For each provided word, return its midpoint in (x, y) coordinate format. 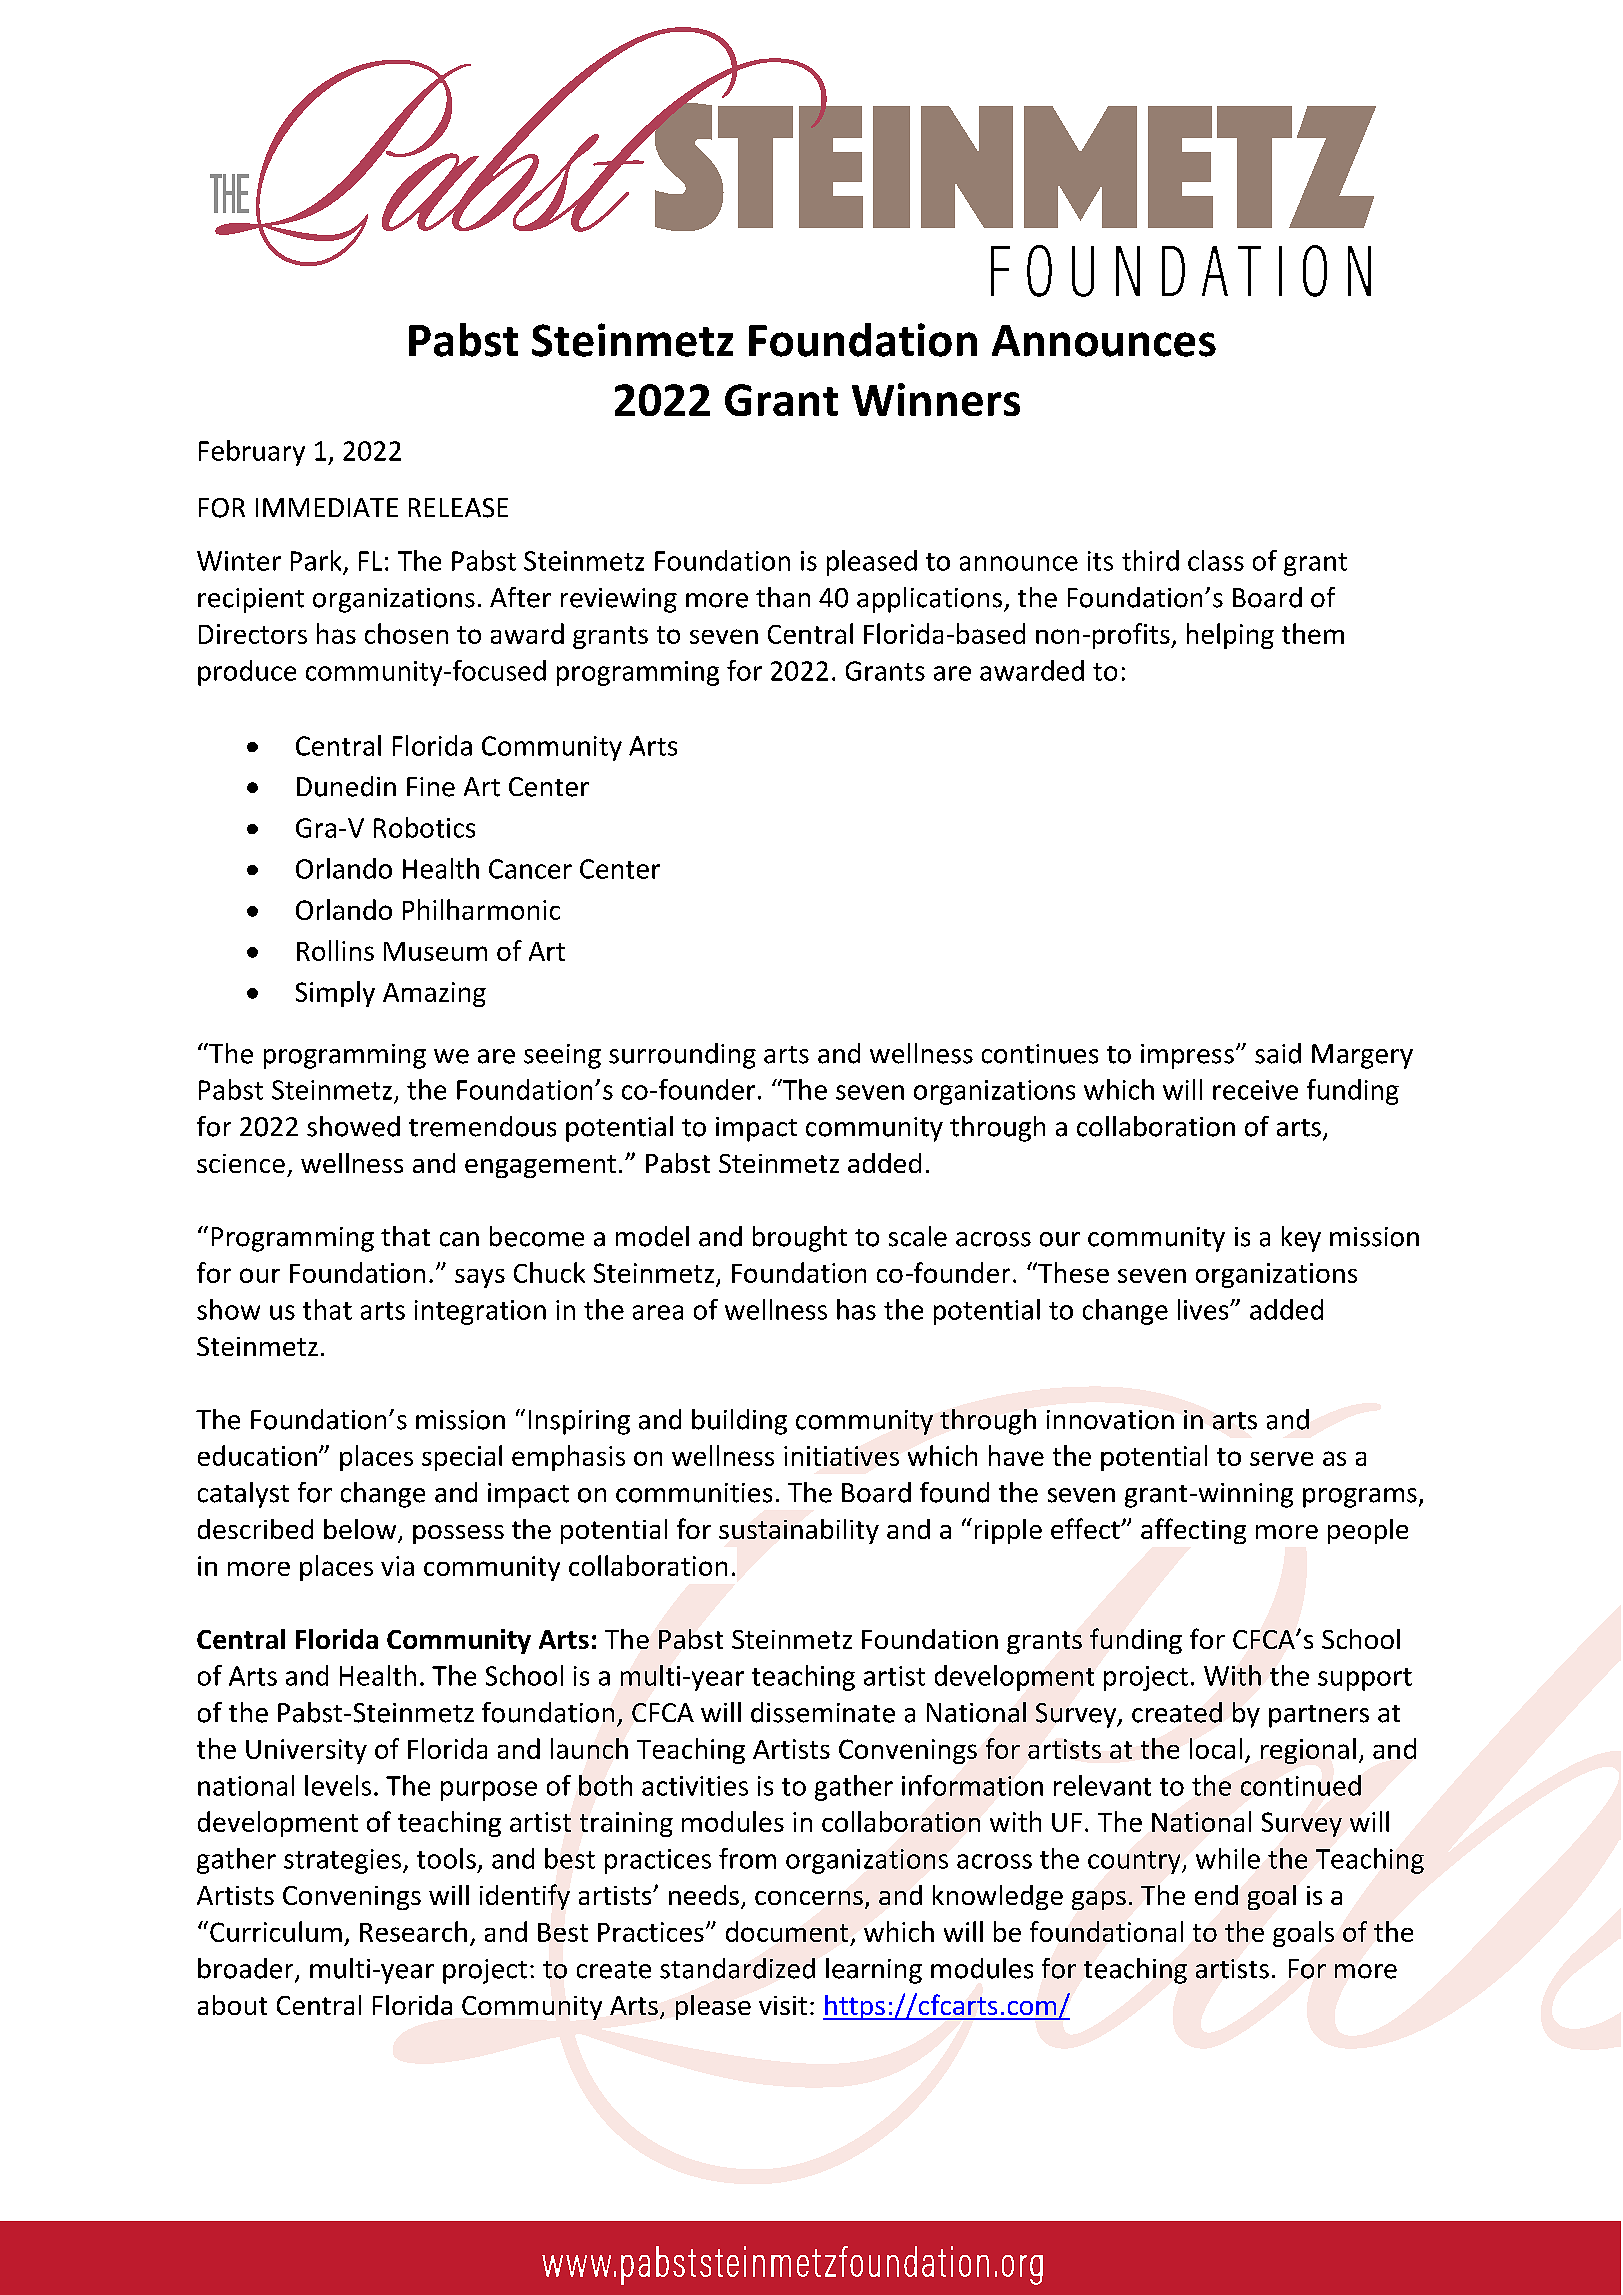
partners (1319, 1716)
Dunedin (346, 786)
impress (1187, 1056)
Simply (335, 994)
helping (1230, 636)
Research (413, 1931)
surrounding (682, 1056)
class (1216, 560)
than (783, 597)
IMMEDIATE (327, 507)
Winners (936, 399)
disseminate (823, 1712)
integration (480, 1312)
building (739, 1422)
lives (1204, 1309)
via (397, 1566)
